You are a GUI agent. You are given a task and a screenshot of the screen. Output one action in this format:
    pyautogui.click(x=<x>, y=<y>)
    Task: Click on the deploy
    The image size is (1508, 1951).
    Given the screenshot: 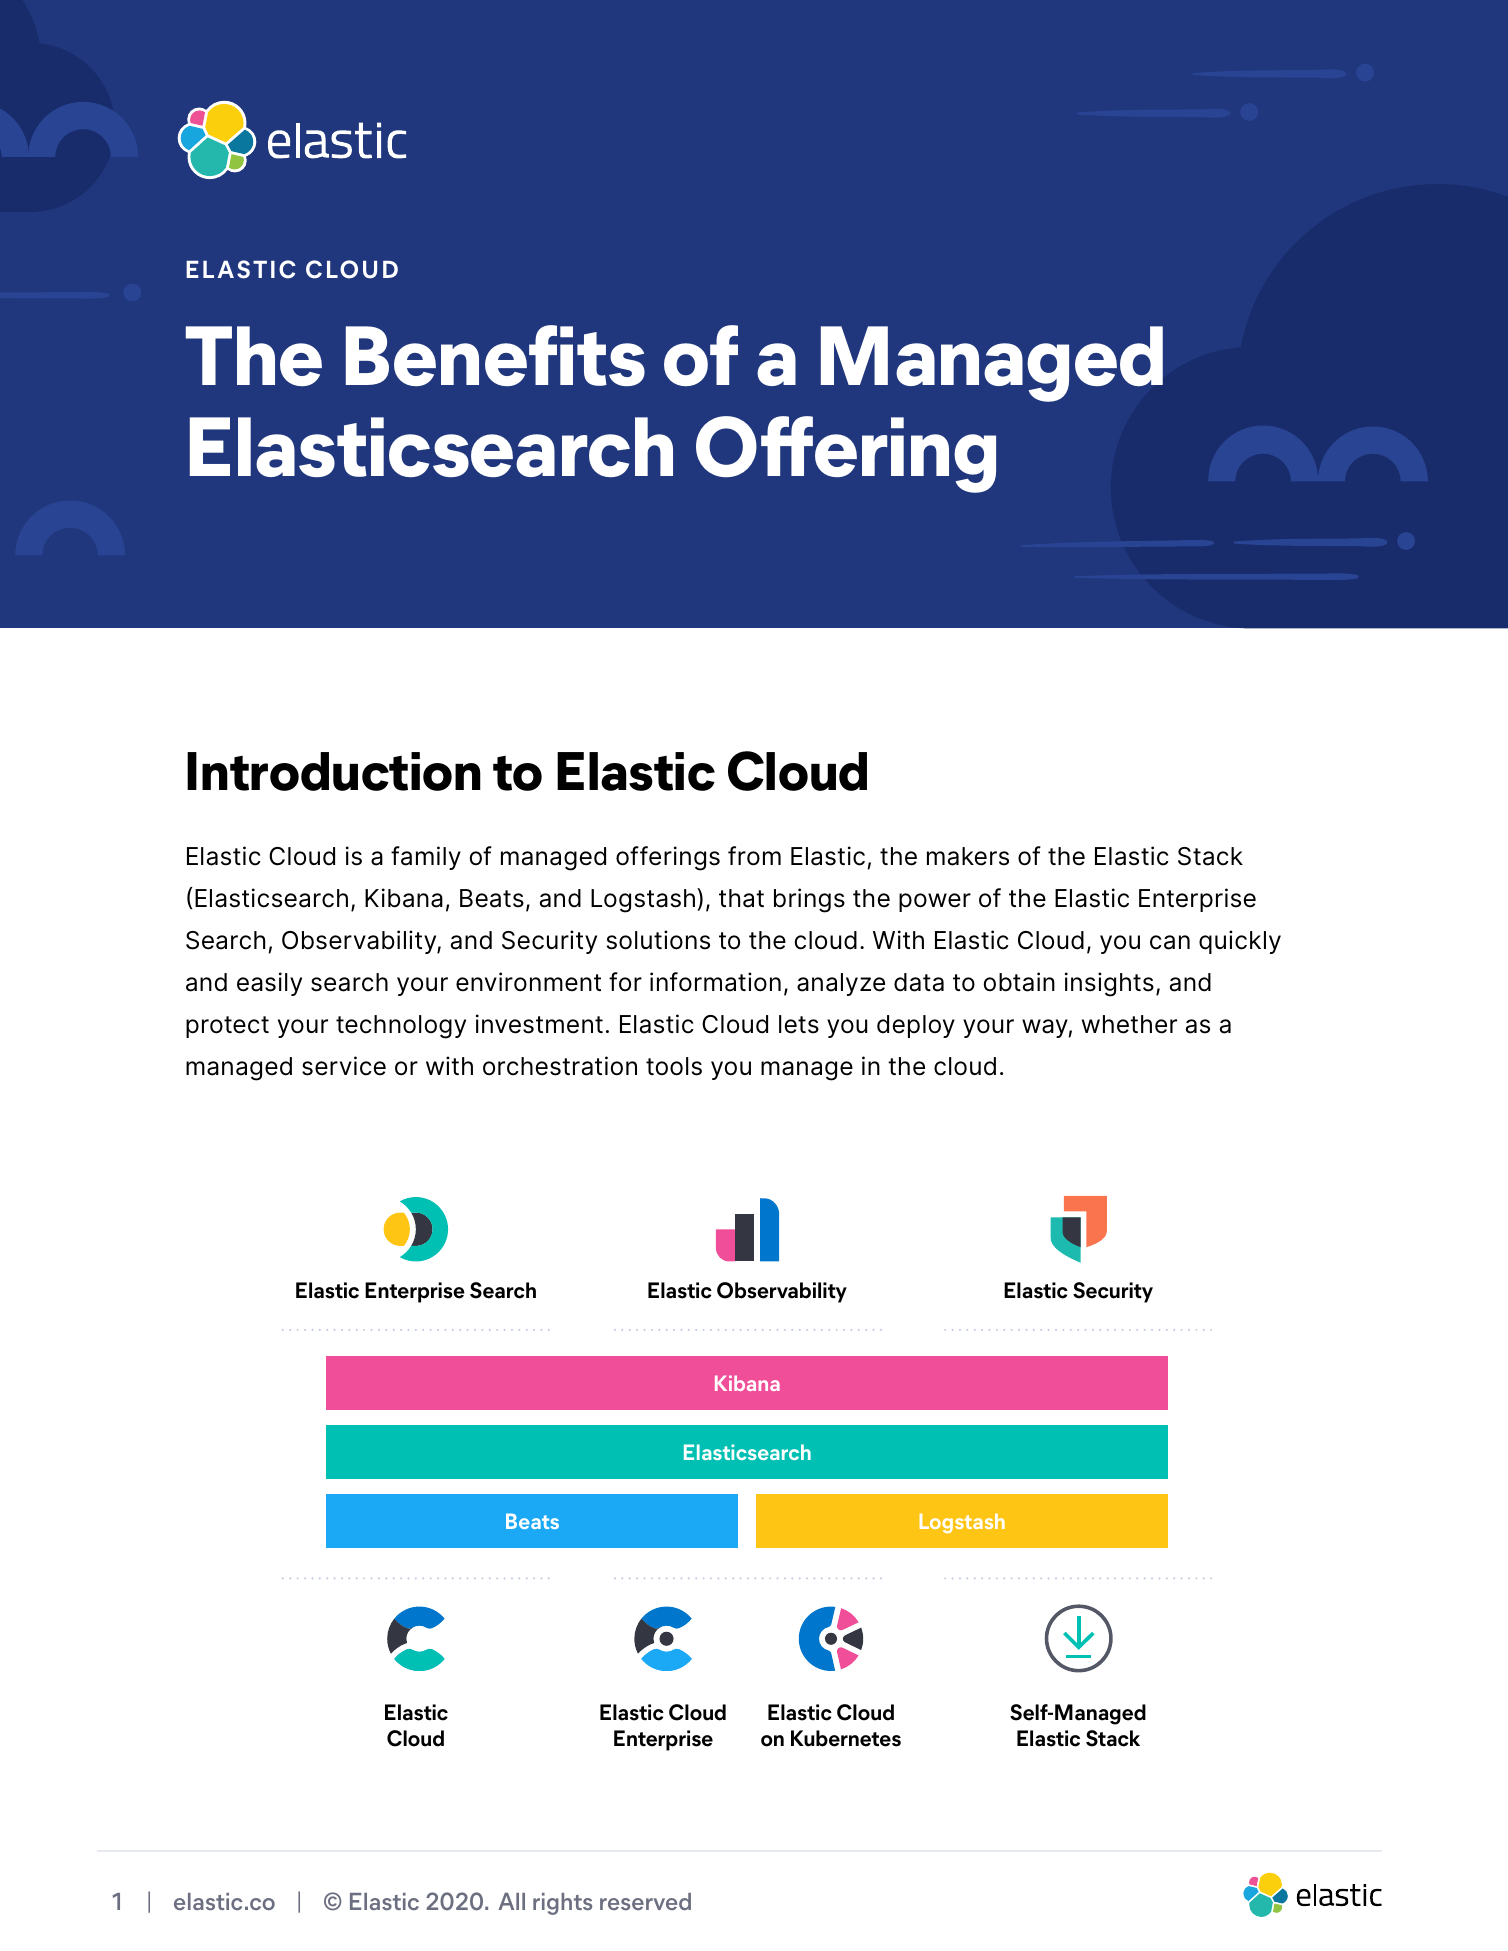 What is the action you would take?
    pyautogui.click(x=916, y=1026)
